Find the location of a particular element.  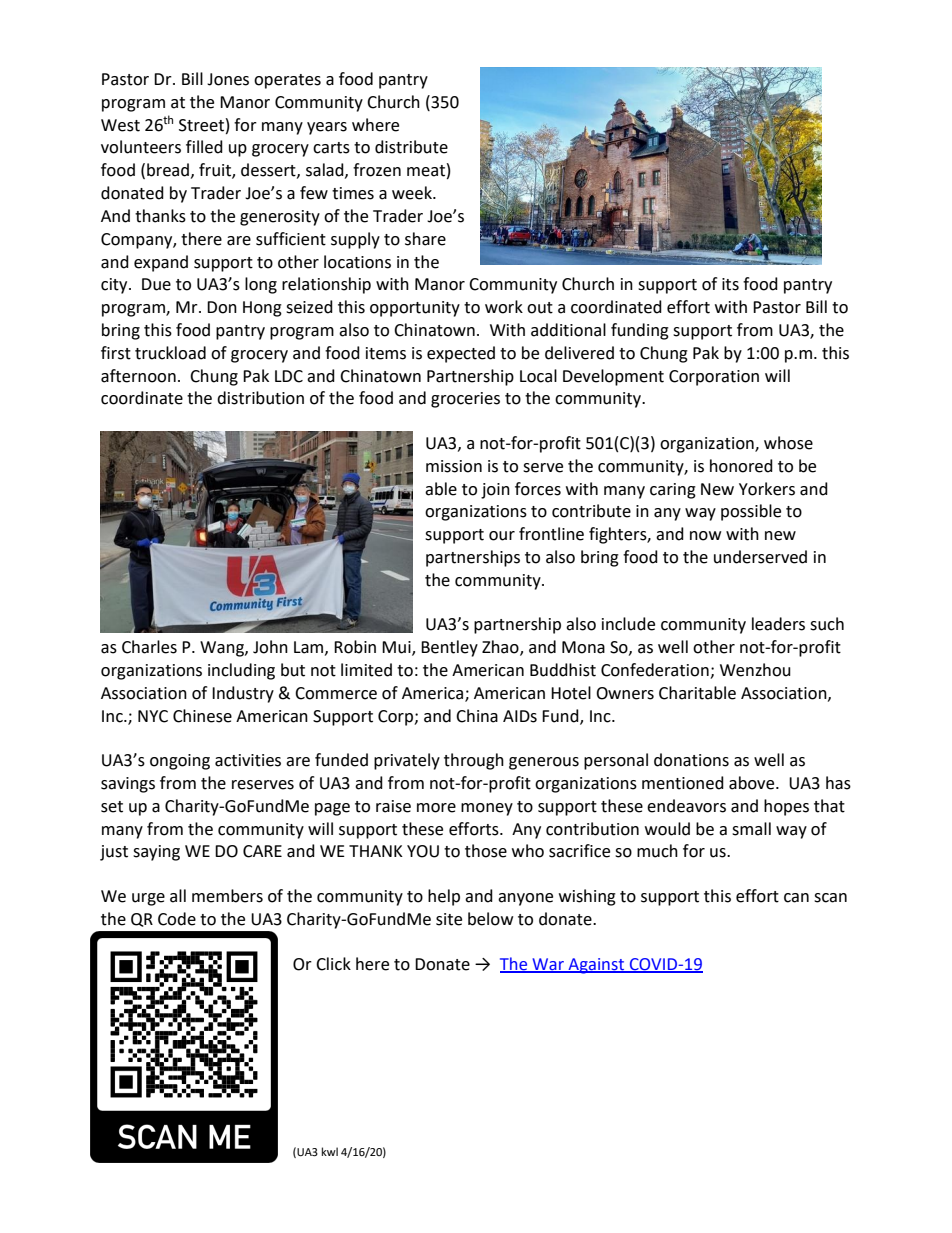

below is located at coordinates (490, 919).
